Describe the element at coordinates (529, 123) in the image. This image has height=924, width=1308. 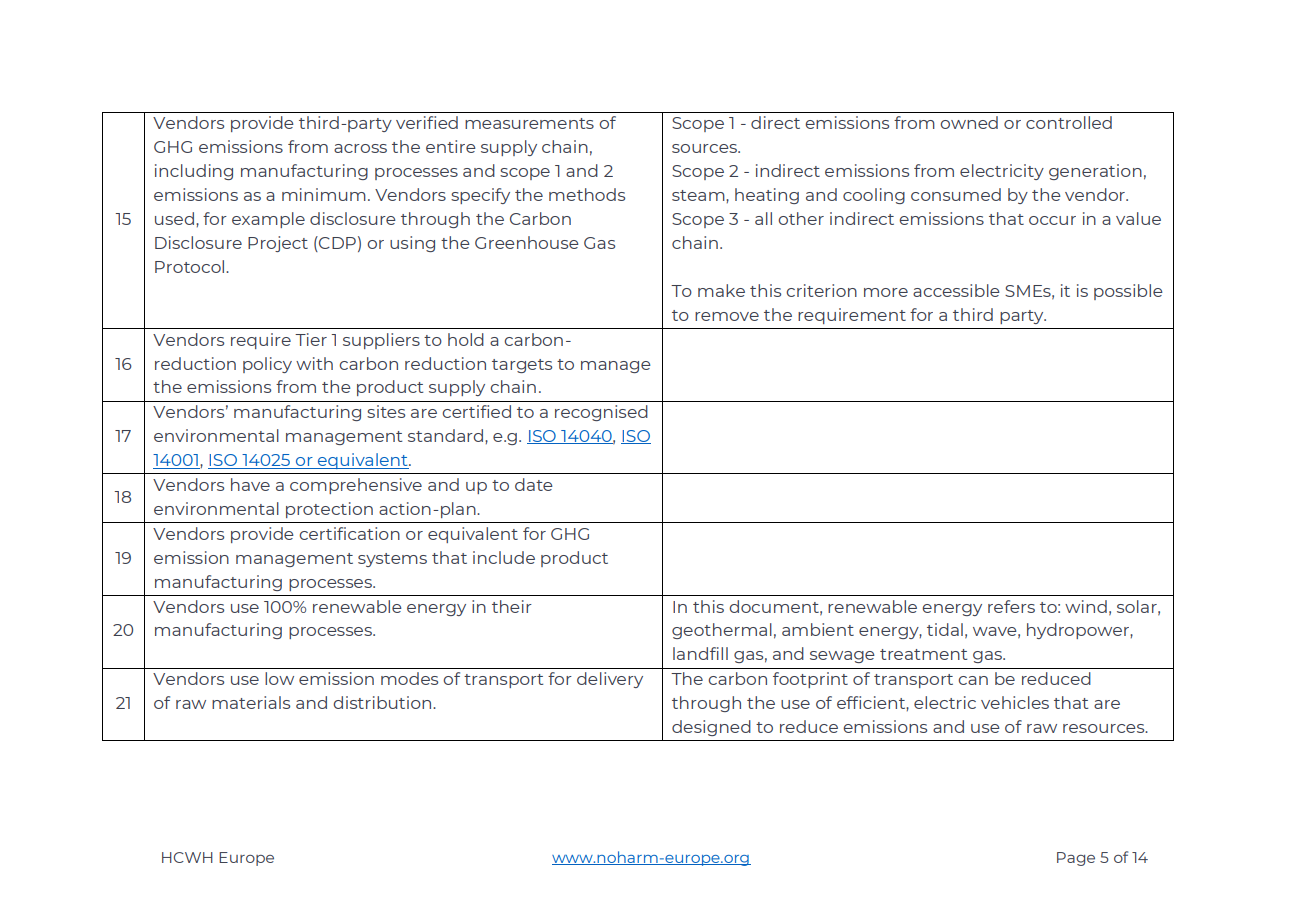
I see `measurements` at that location.
